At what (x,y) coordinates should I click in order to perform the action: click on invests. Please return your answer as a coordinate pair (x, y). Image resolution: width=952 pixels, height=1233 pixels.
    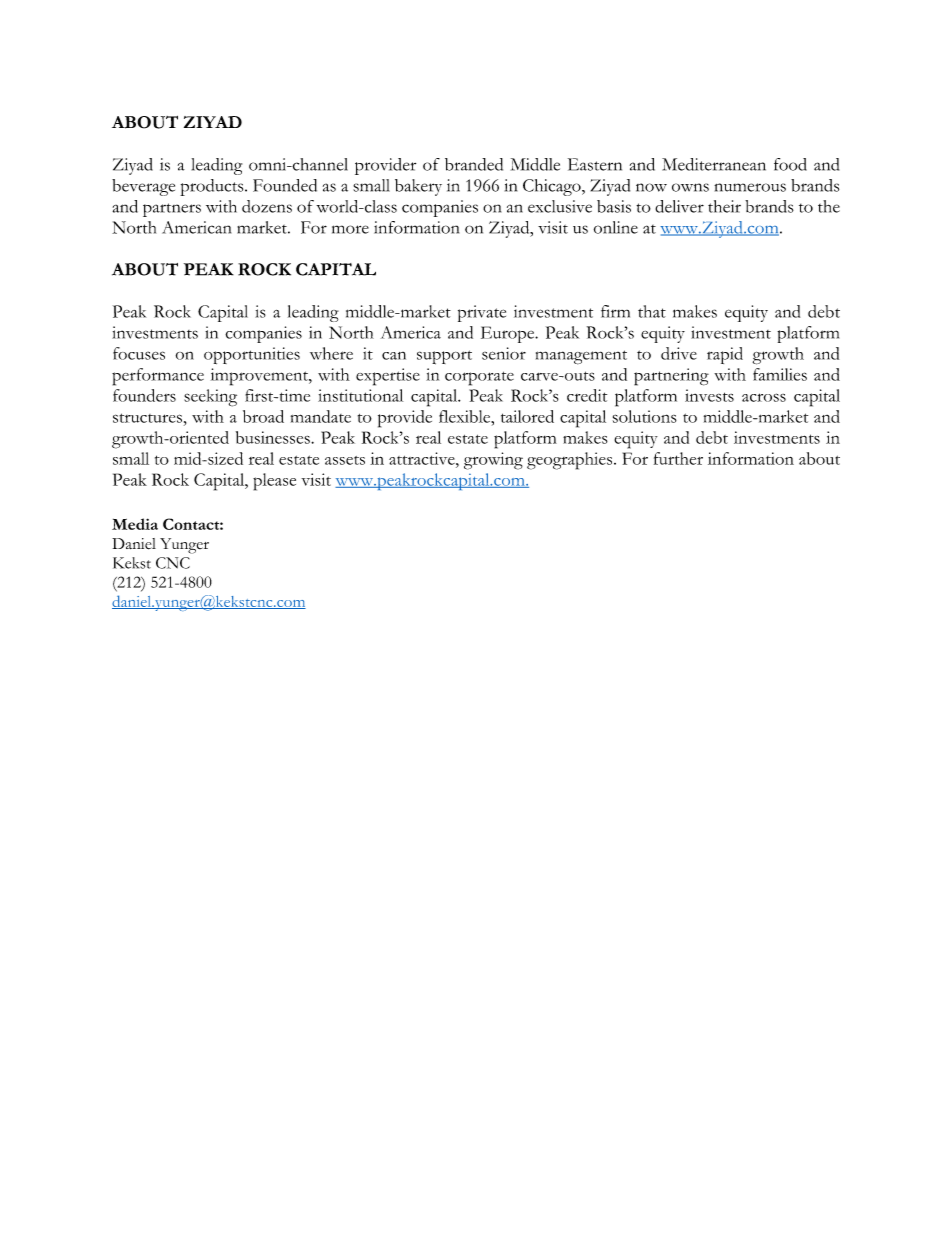
    Looking at the image, I should click on (709, 395).
